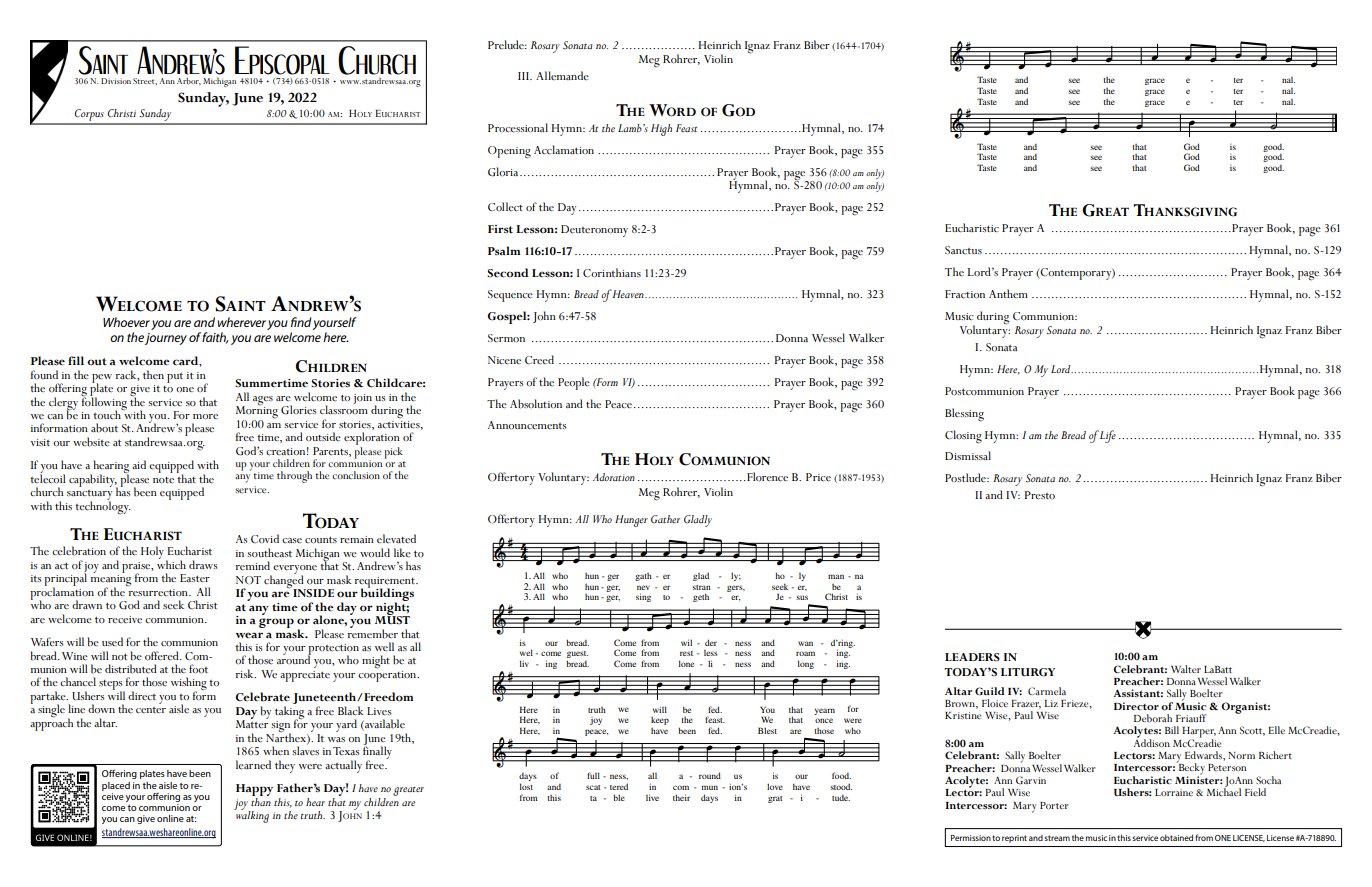  I want to click on High, so click(661, 130).
